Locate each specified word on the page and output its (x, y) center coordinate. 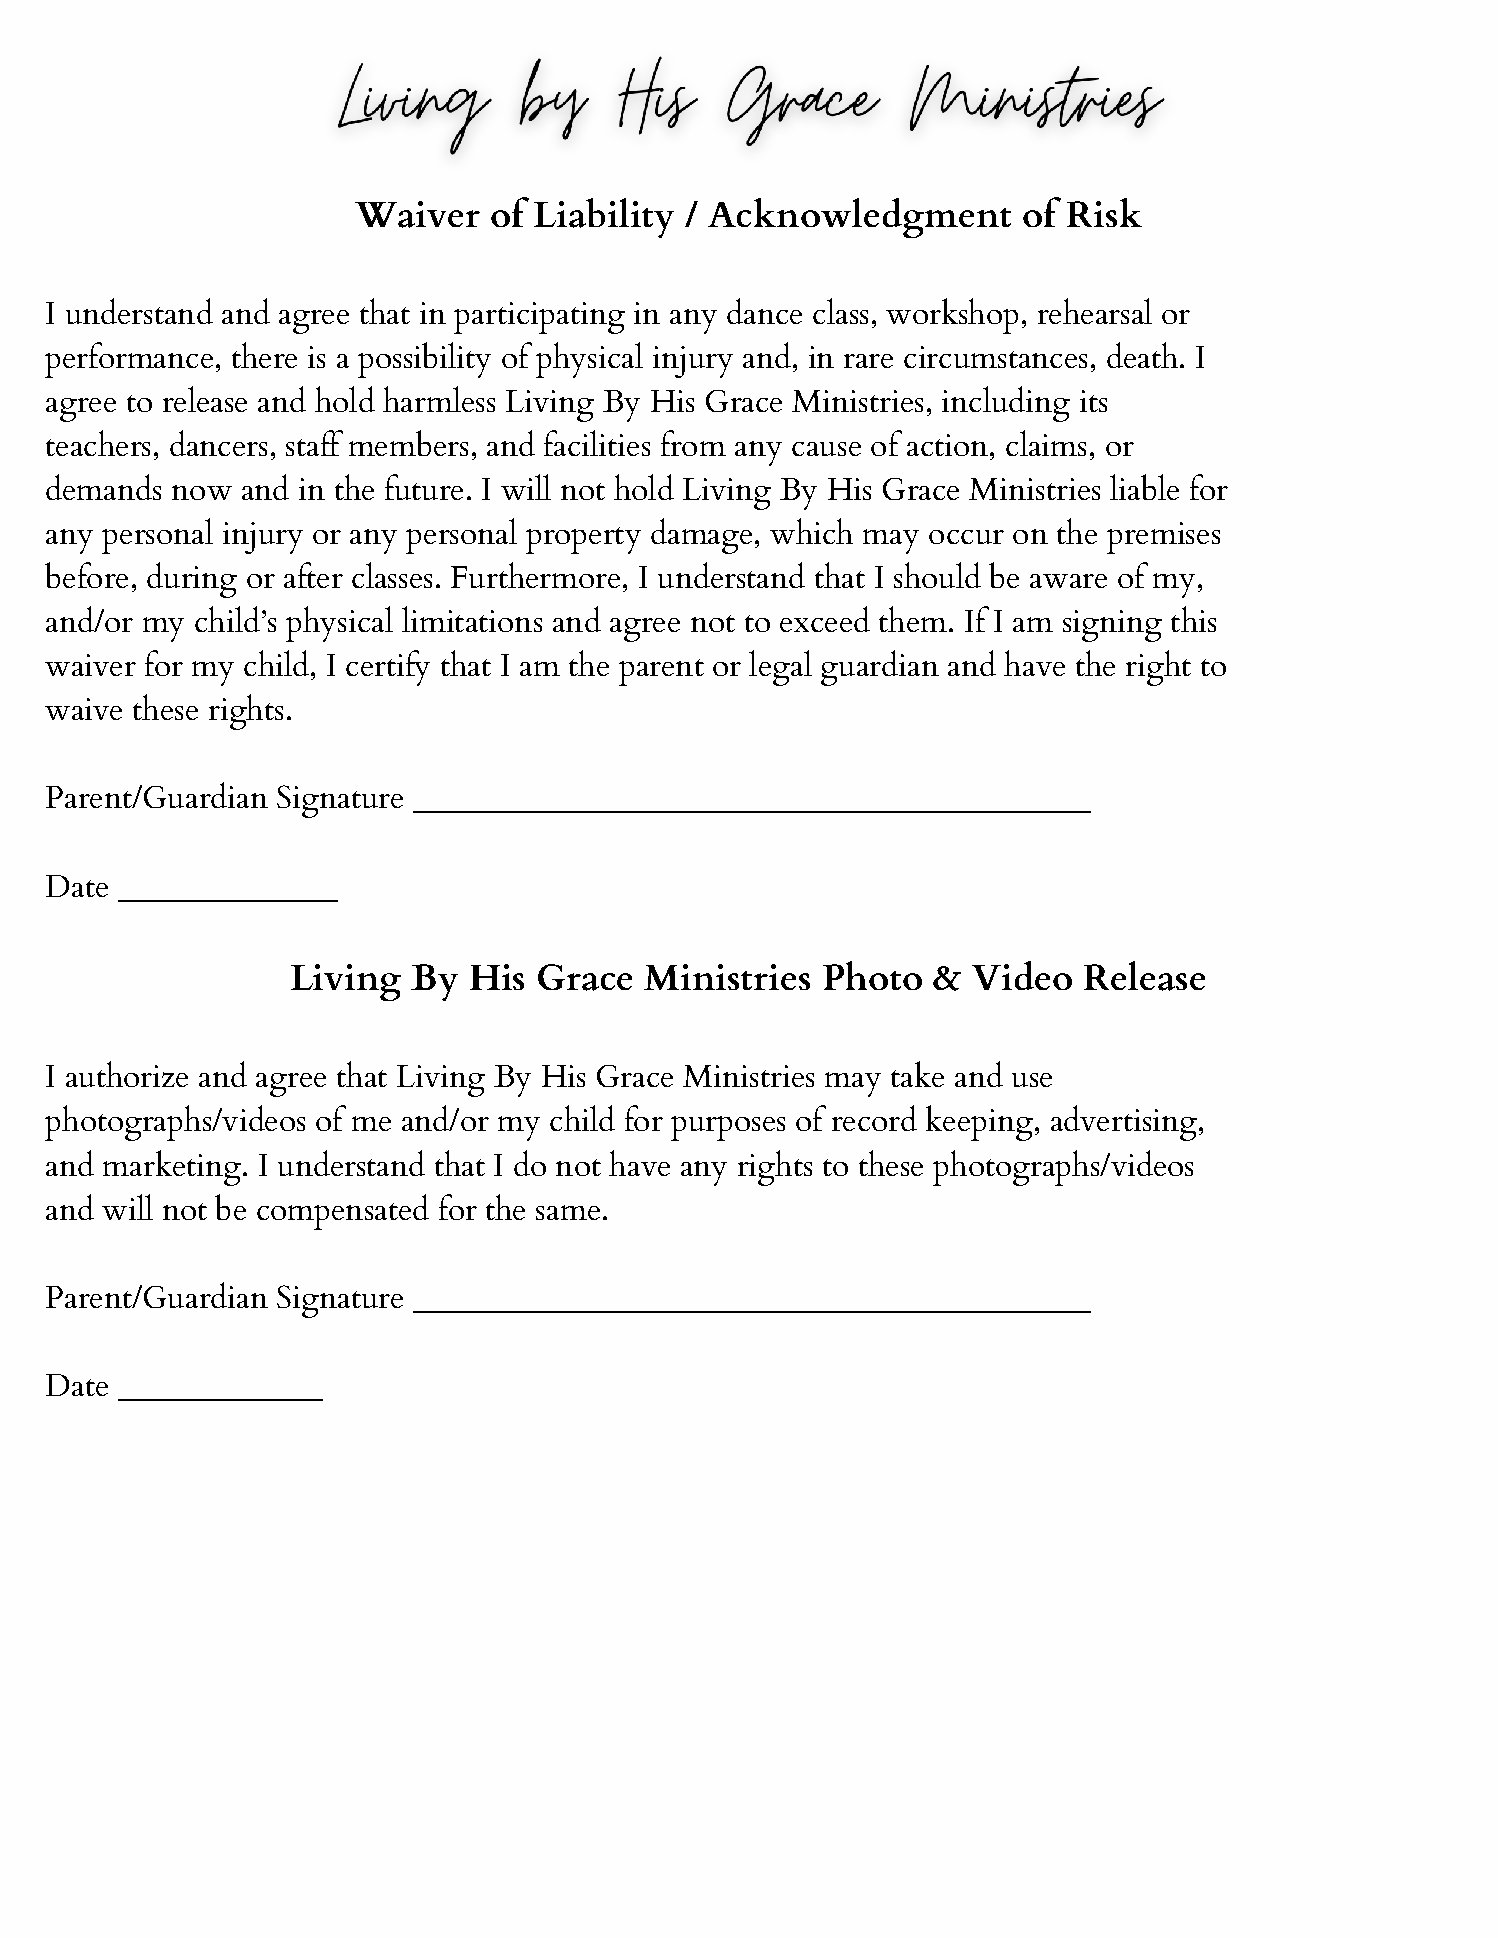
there (264, 355)
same (568, 1212)
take (917, 1074)
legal (780, 668)
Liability (604, 218)
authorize (127, 1074)
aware (1068, 581)
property (583, 540)
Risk (1104, 212)
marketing (172, 1168)
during (192, 580)
